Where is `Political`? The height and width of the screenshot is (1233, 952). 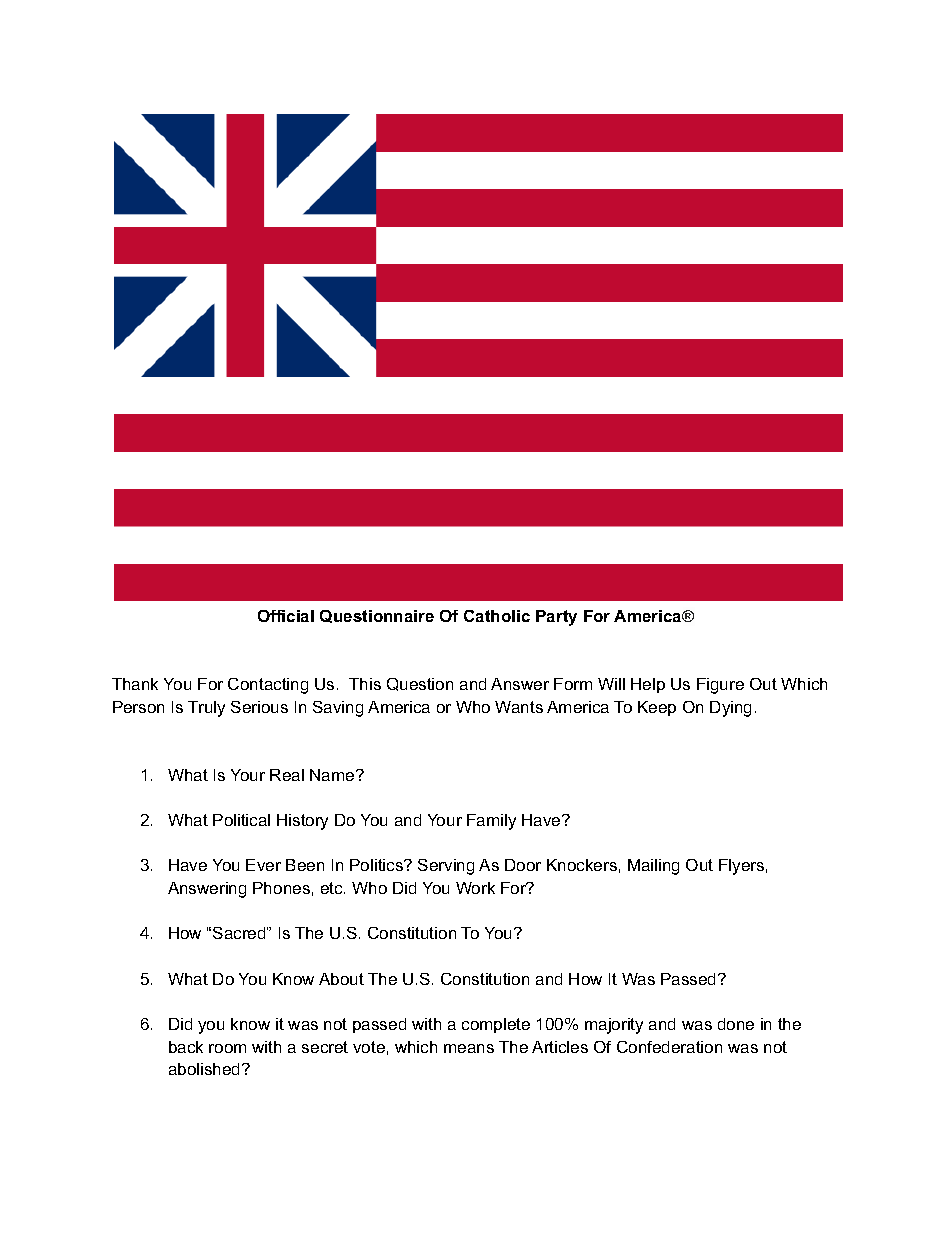 Political is located at coordinates (241, 820).
